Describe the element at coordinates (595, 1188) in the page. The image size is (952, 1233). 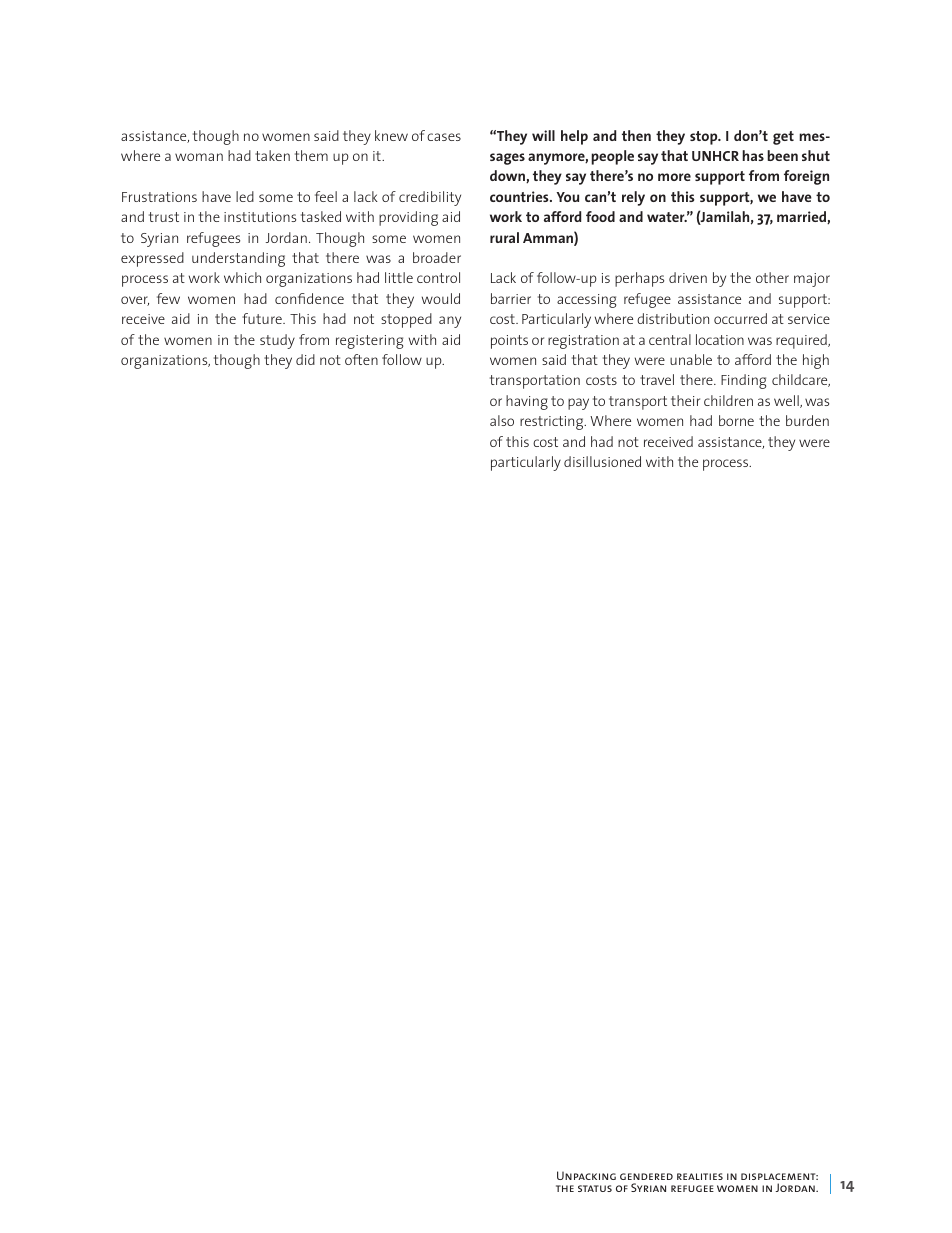
I see `status` at that location.
